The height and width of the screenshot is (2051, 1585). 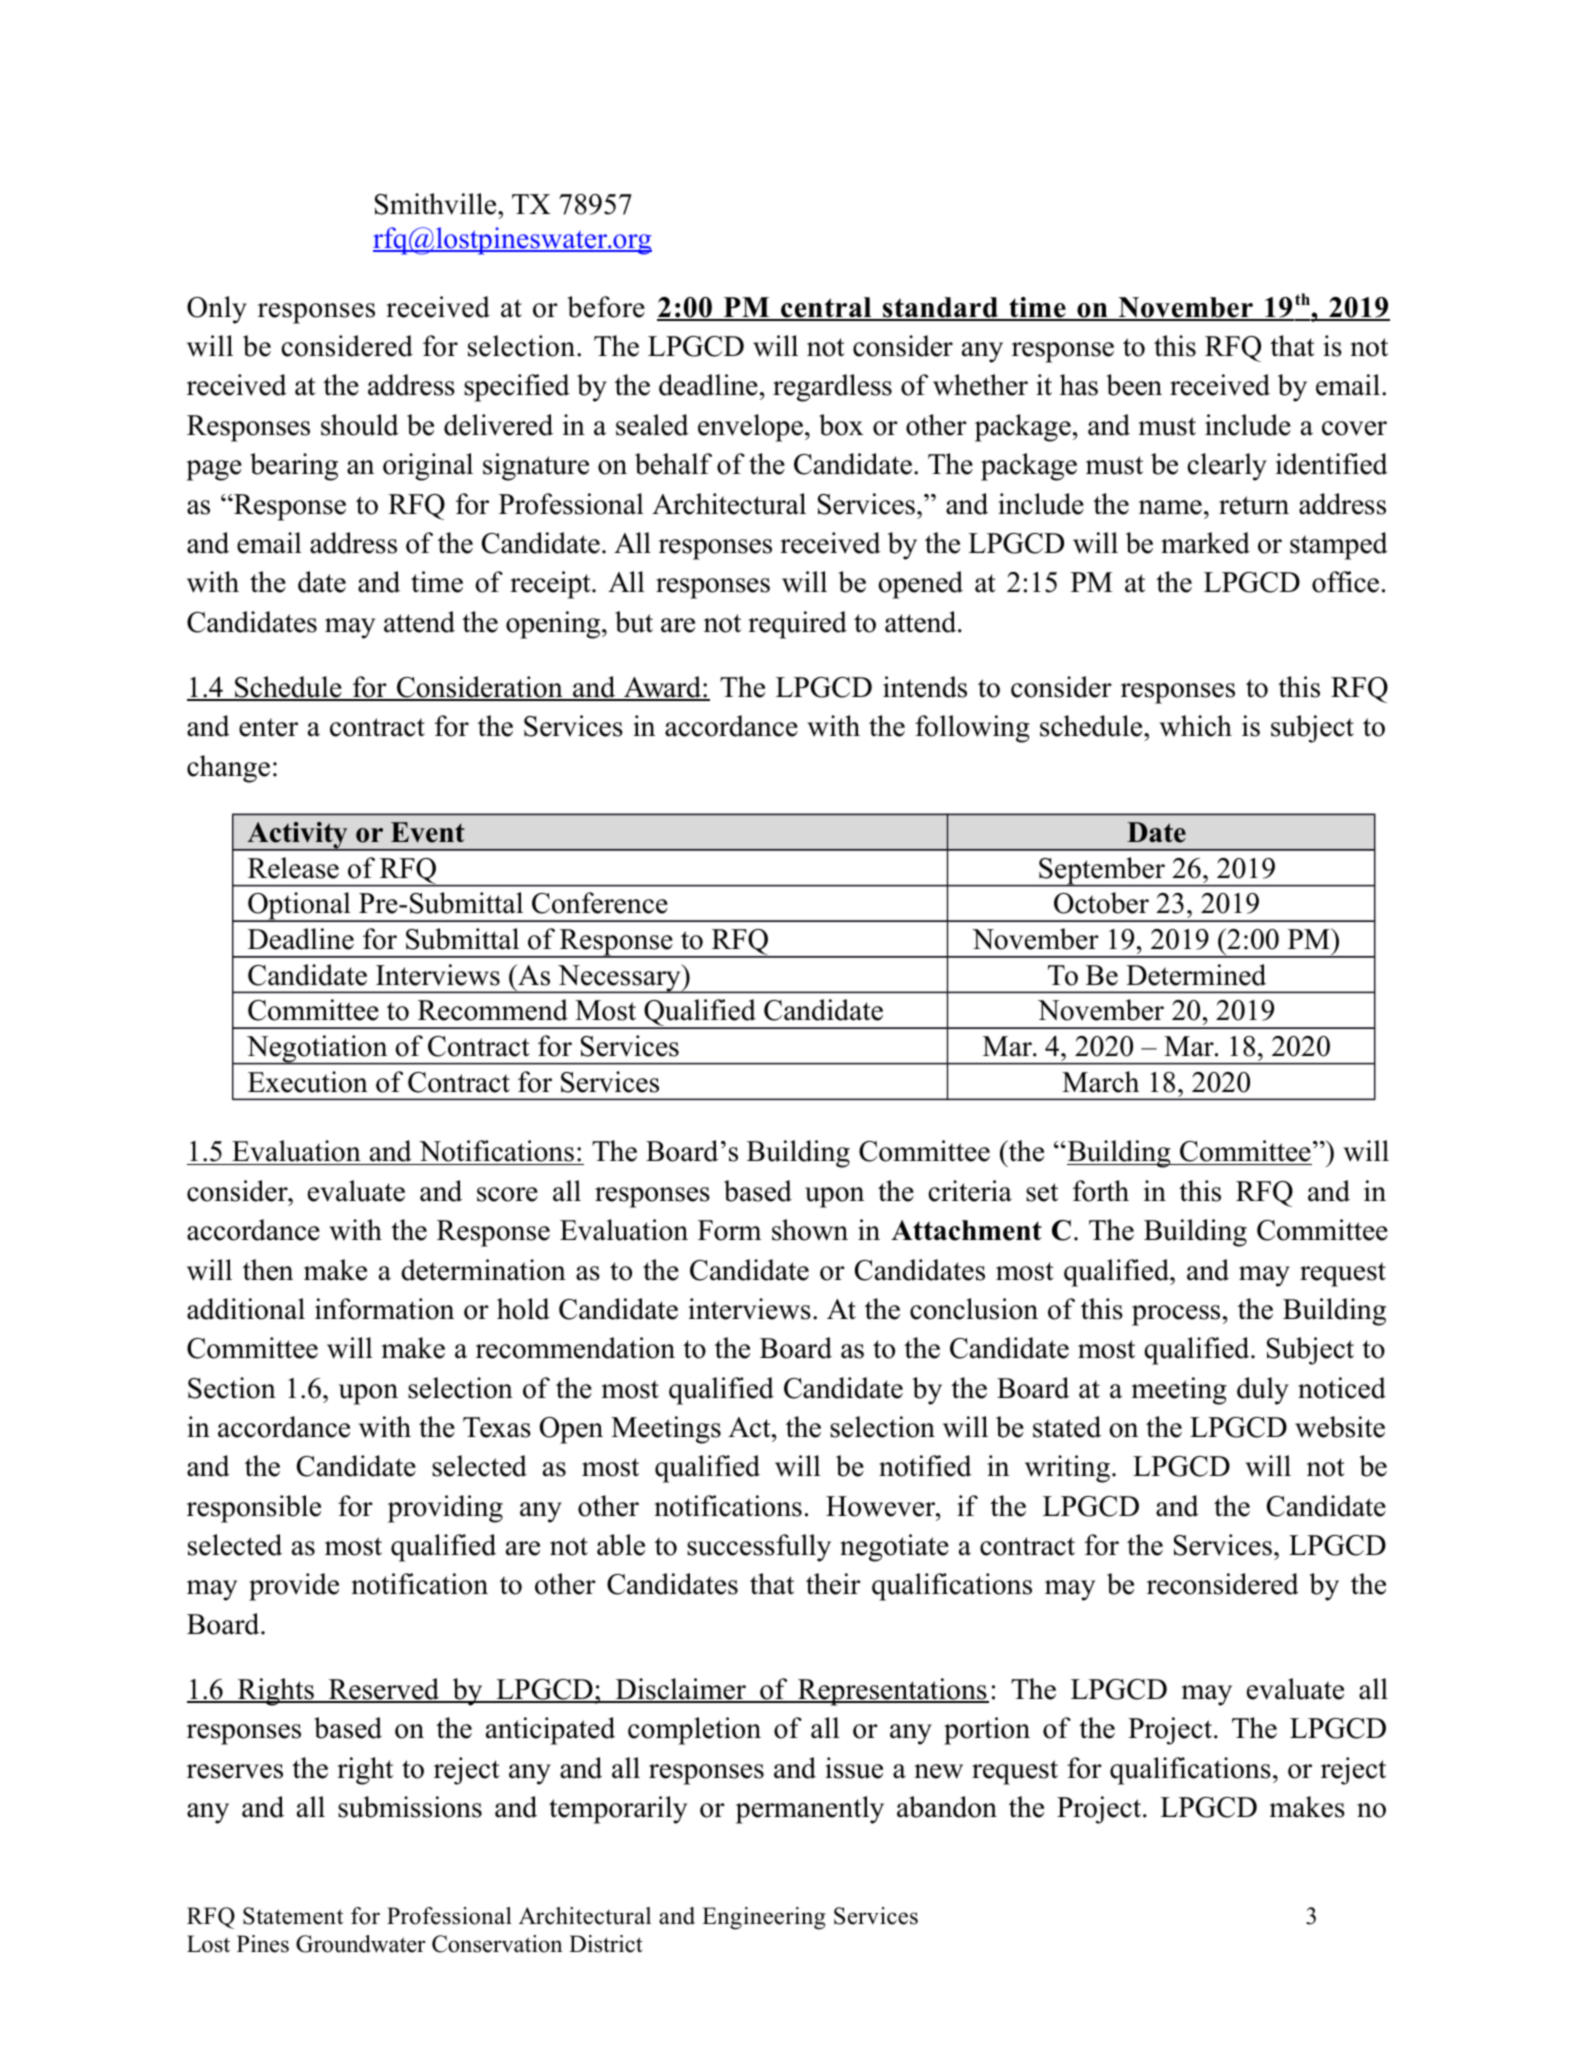 I want to click on March, so click(x=1100, y=1082).
